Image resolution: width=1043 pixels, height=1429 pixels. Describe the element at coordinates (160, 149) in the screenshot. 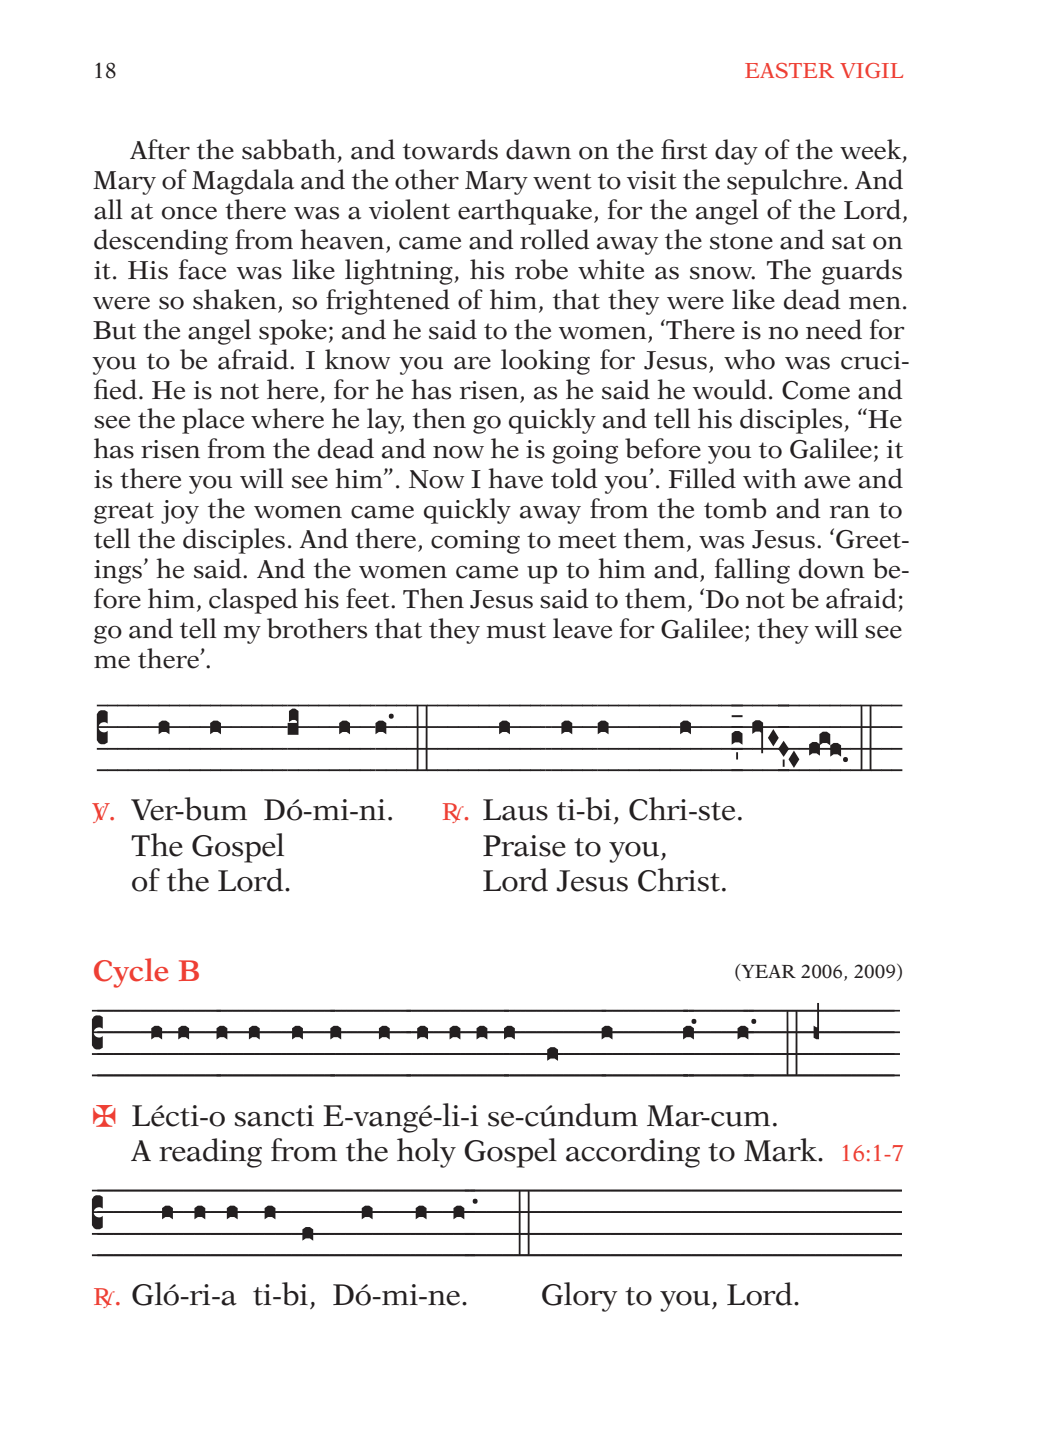

I see `After` at that location.
